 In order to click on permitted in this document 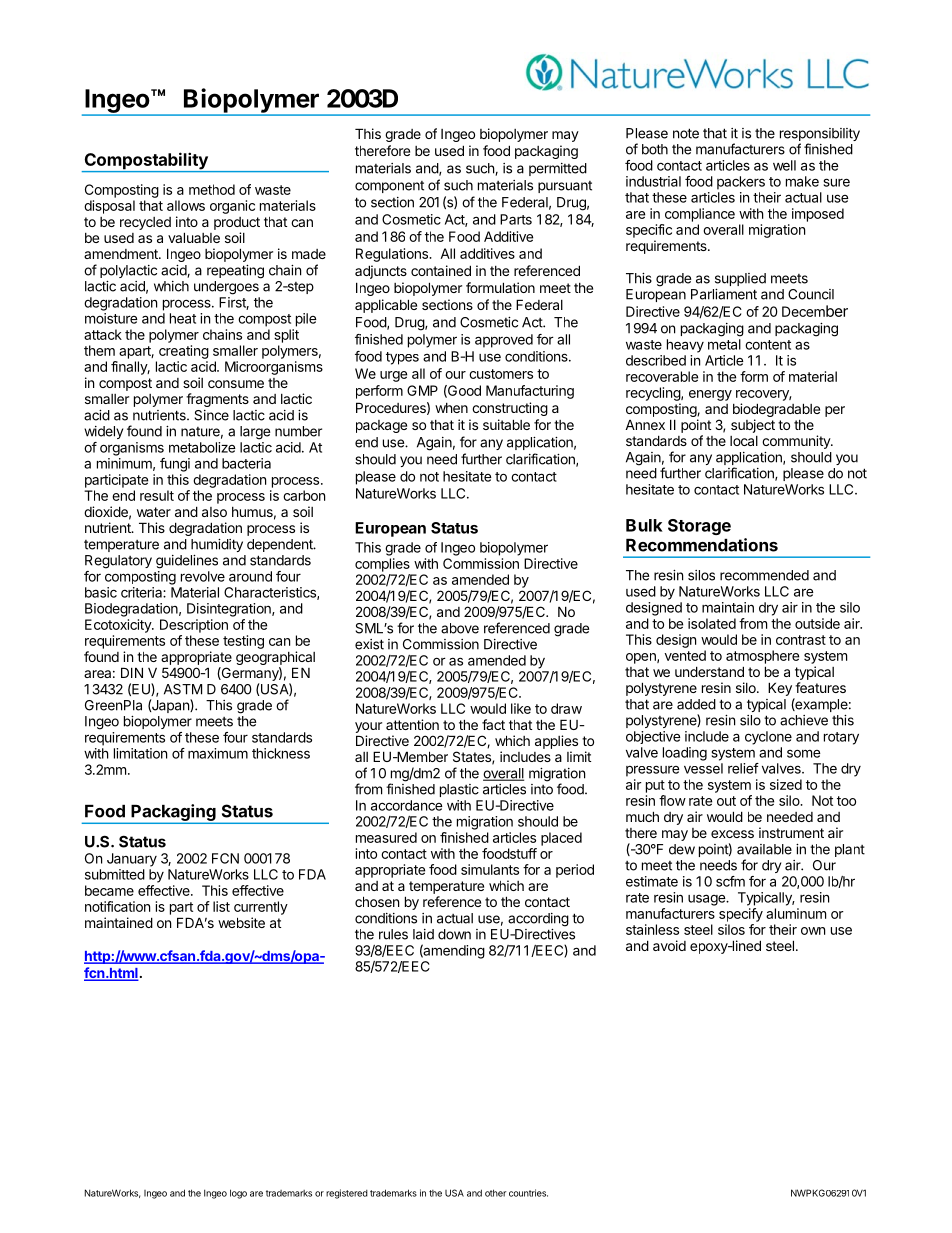, I will do `click(558, 169)`.
